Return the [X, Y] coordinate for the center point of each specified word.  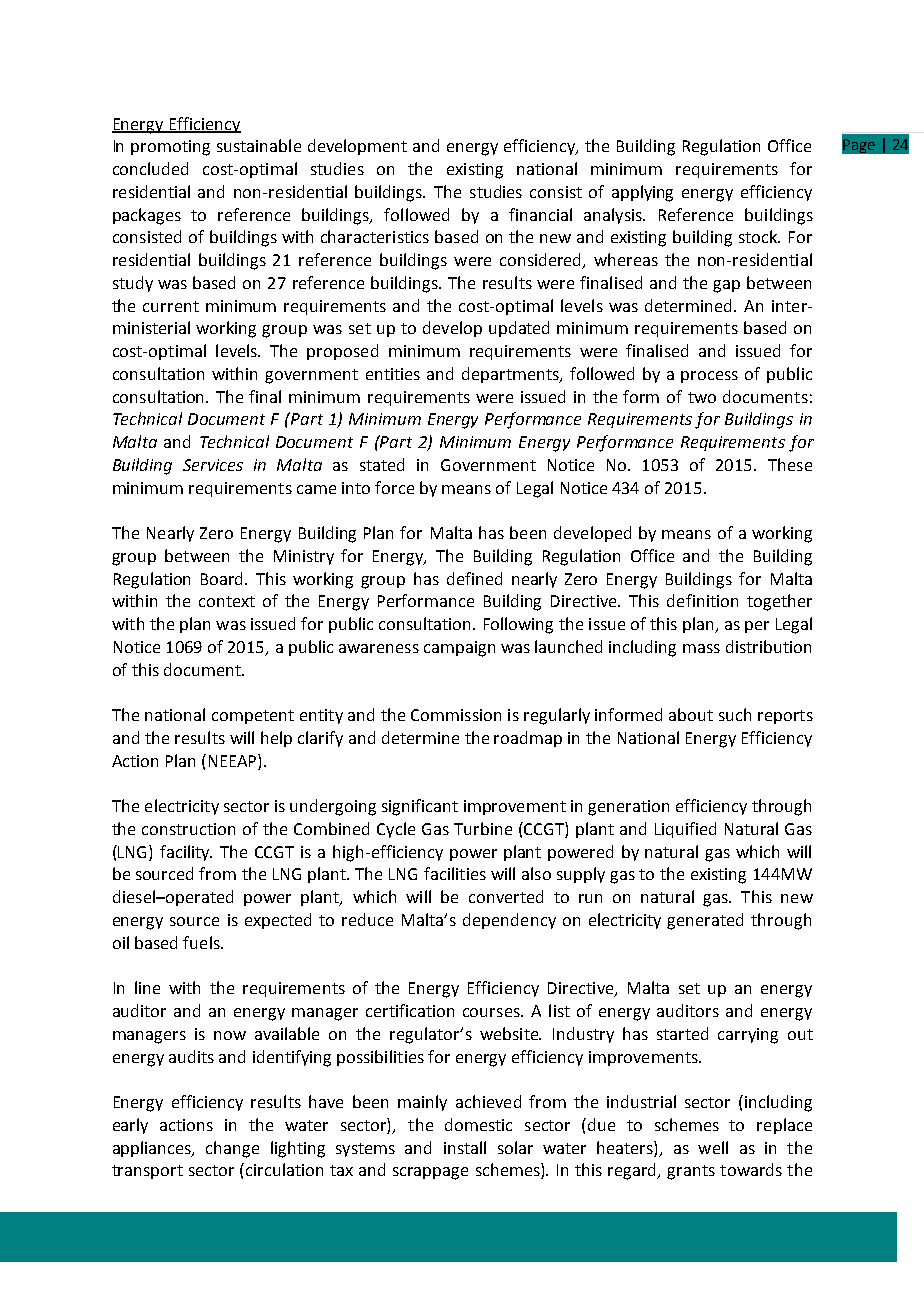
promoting [170, 148]
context [227, 601]
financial [540, 214]
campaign [459, 649]
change [232, 1149]
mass [701, 648]
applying [642, 193]
